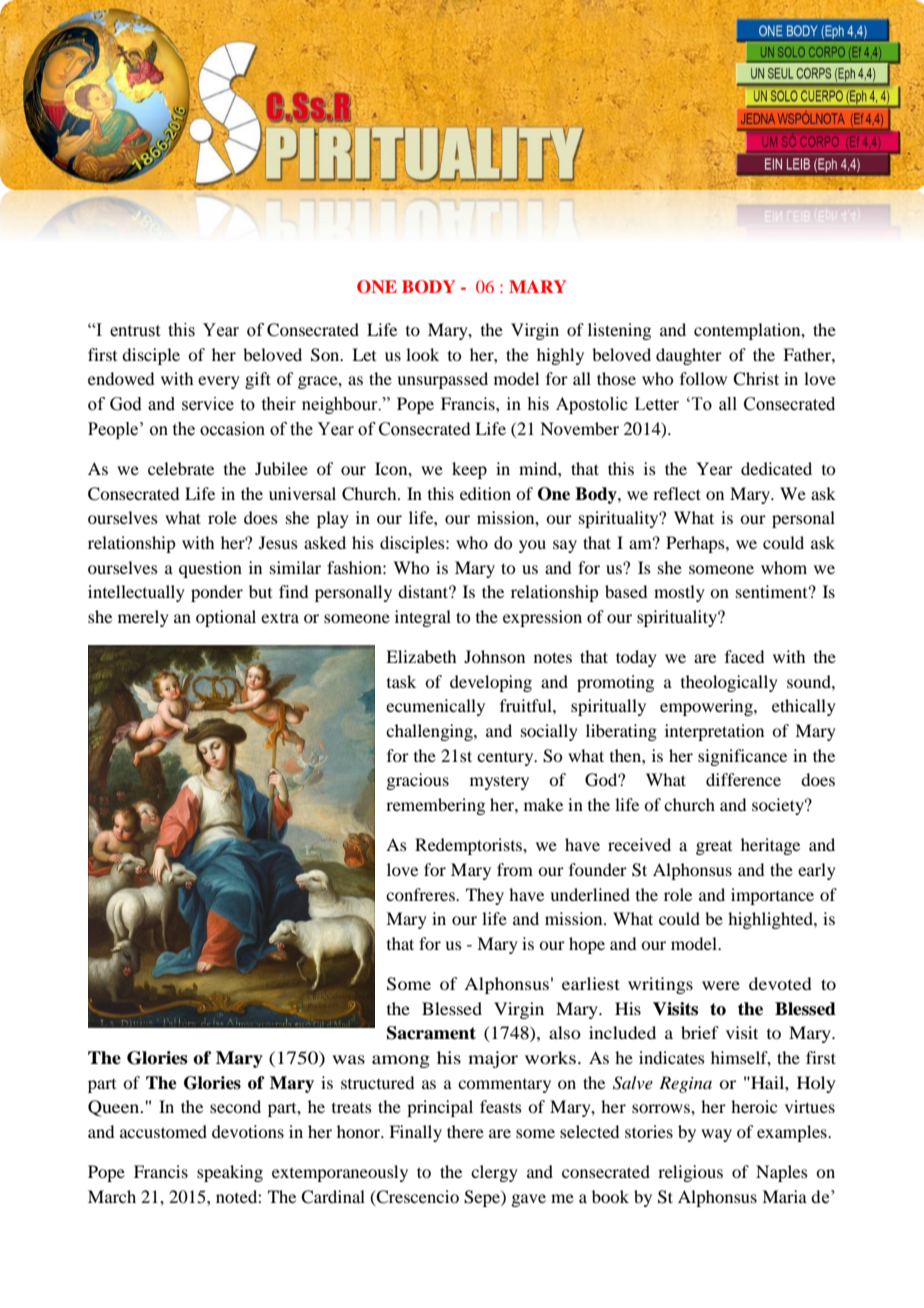 Image resolution: width=924 pixels, height=1308 pixels. I want to click on second, so click(235, 1106).
